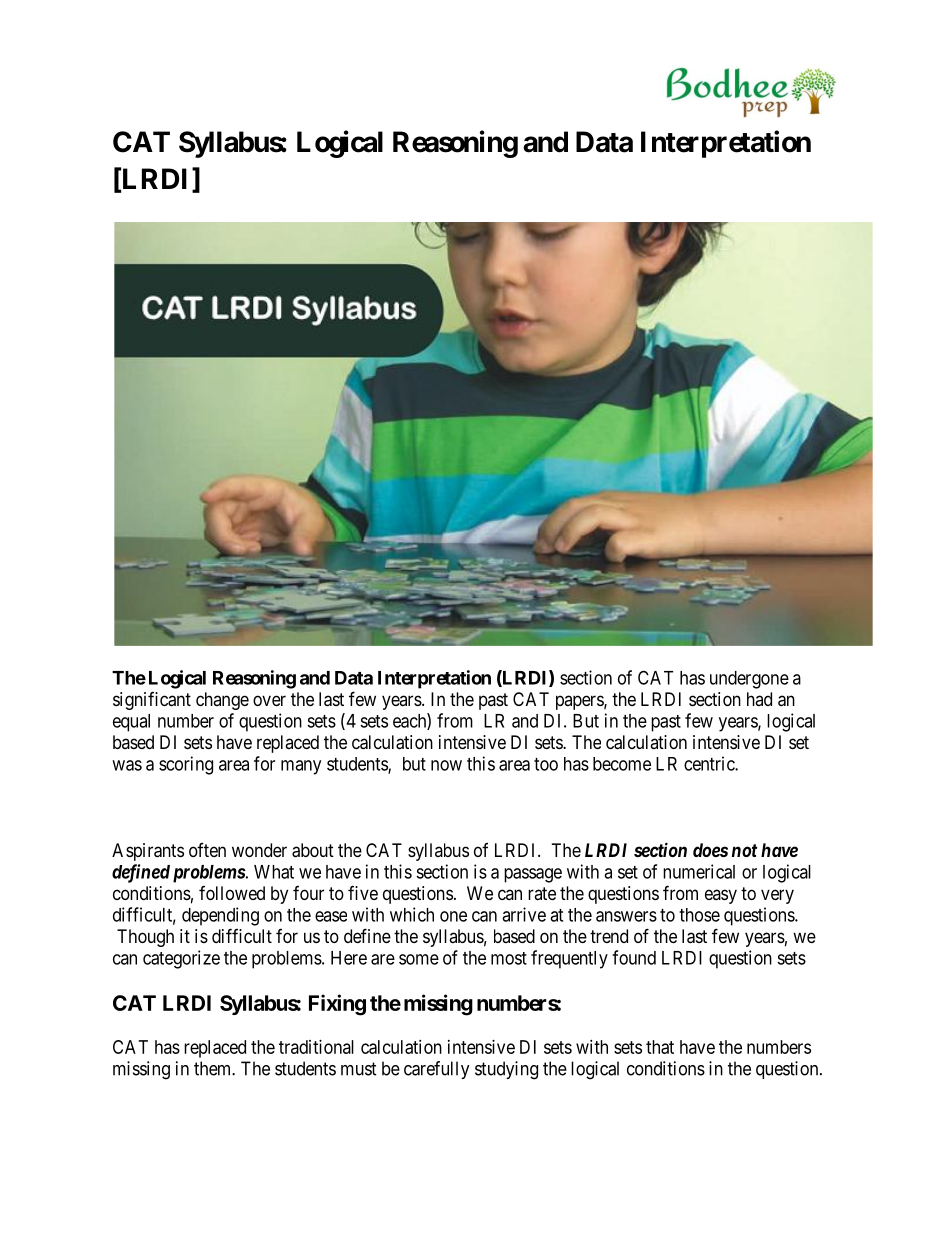  Describe the element at coordinates (744, 850) in the screenshot. I see `not` at that location.
